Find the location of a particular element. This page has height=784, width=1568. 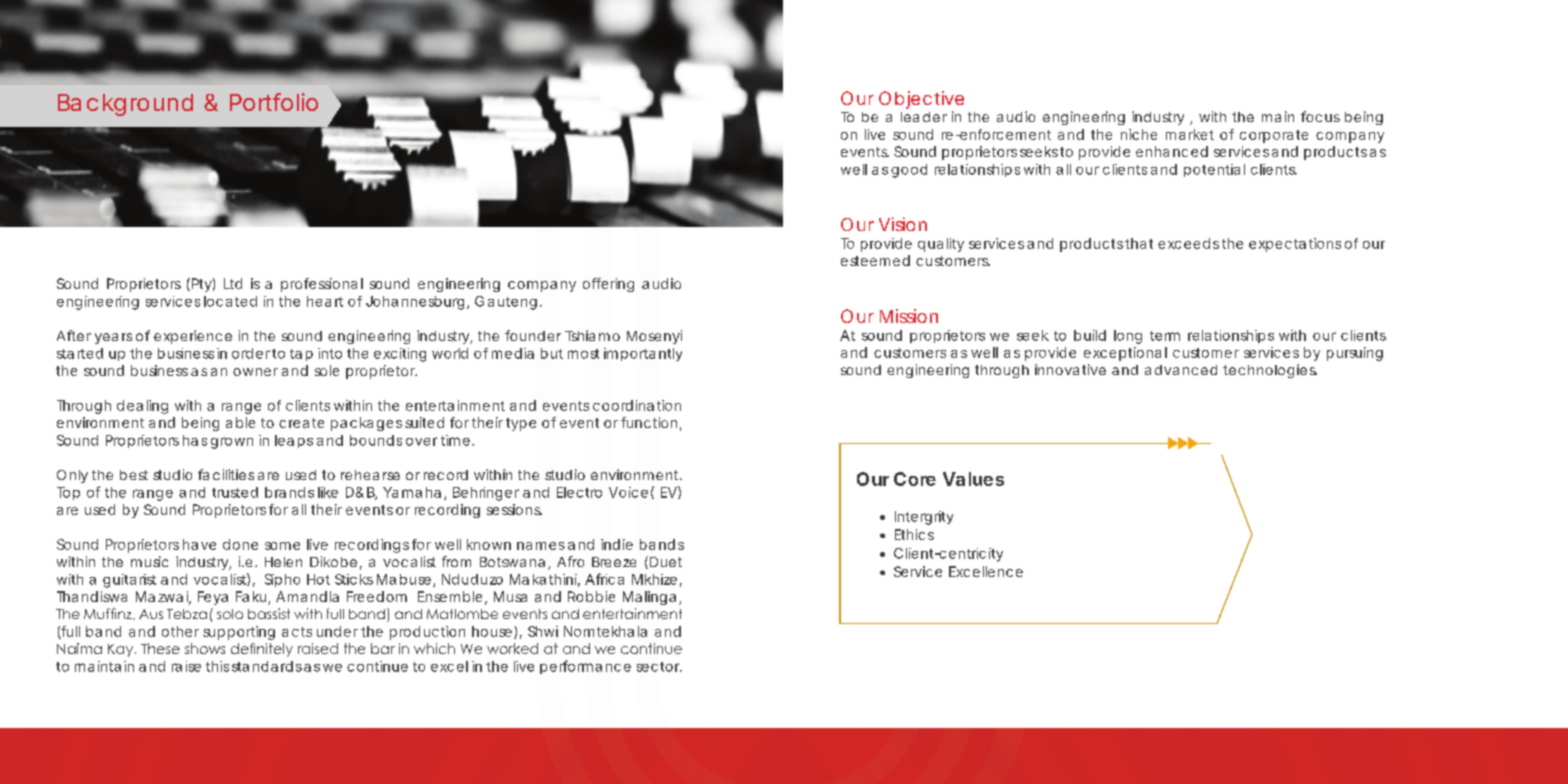

Portfolio is located at coordinates (274, 102).
